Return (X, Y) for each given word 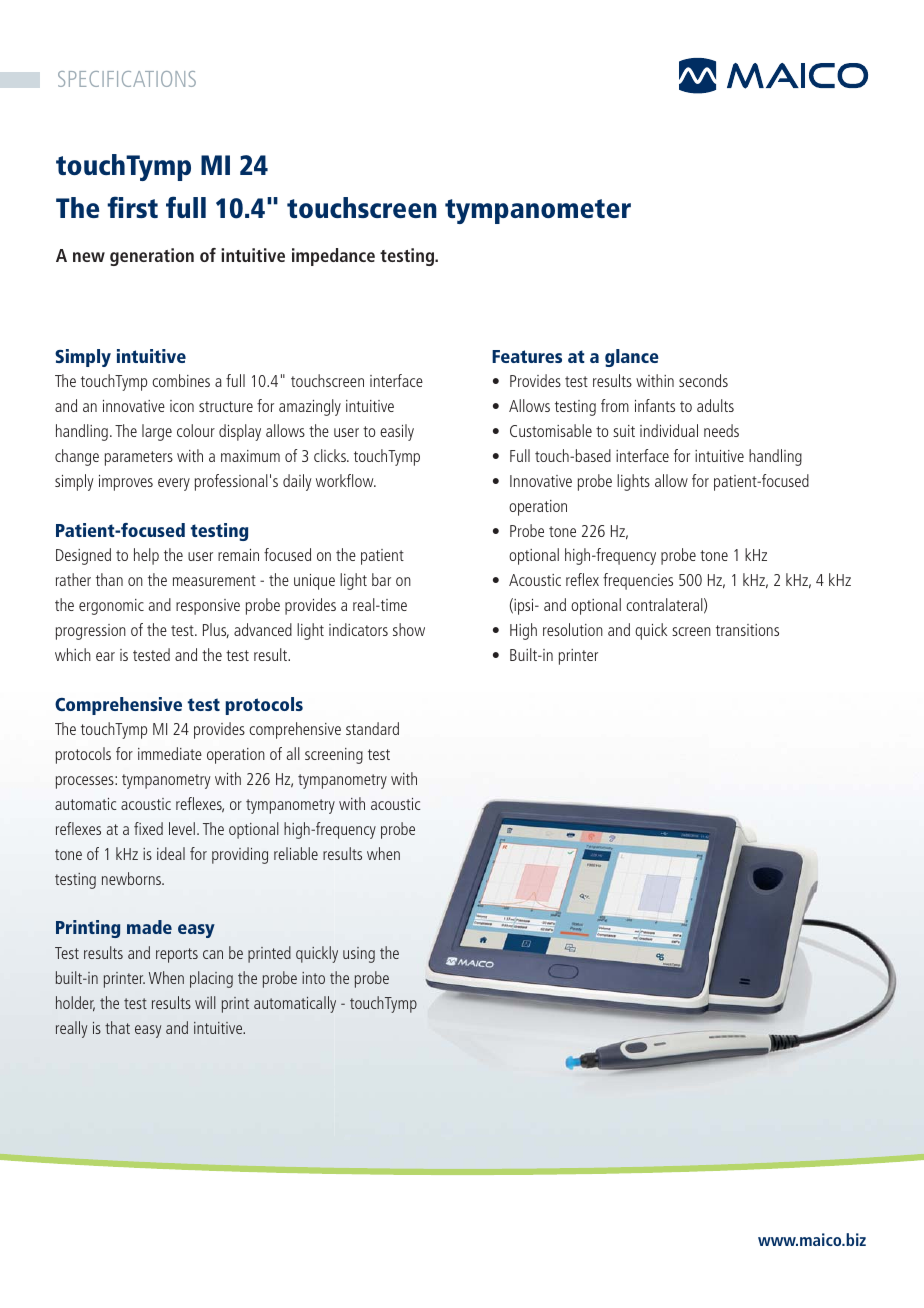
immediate (170, 753)
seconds (703, 380)
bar (381, 579)
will (205, 1002)
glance (632, 358)
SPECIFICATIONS (127, 79)
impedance (333, 257)
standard (372, 728)
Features (527, 356)
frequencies (638, 581)
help (146, 556)
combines (181, 380)
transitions (747, 630)
